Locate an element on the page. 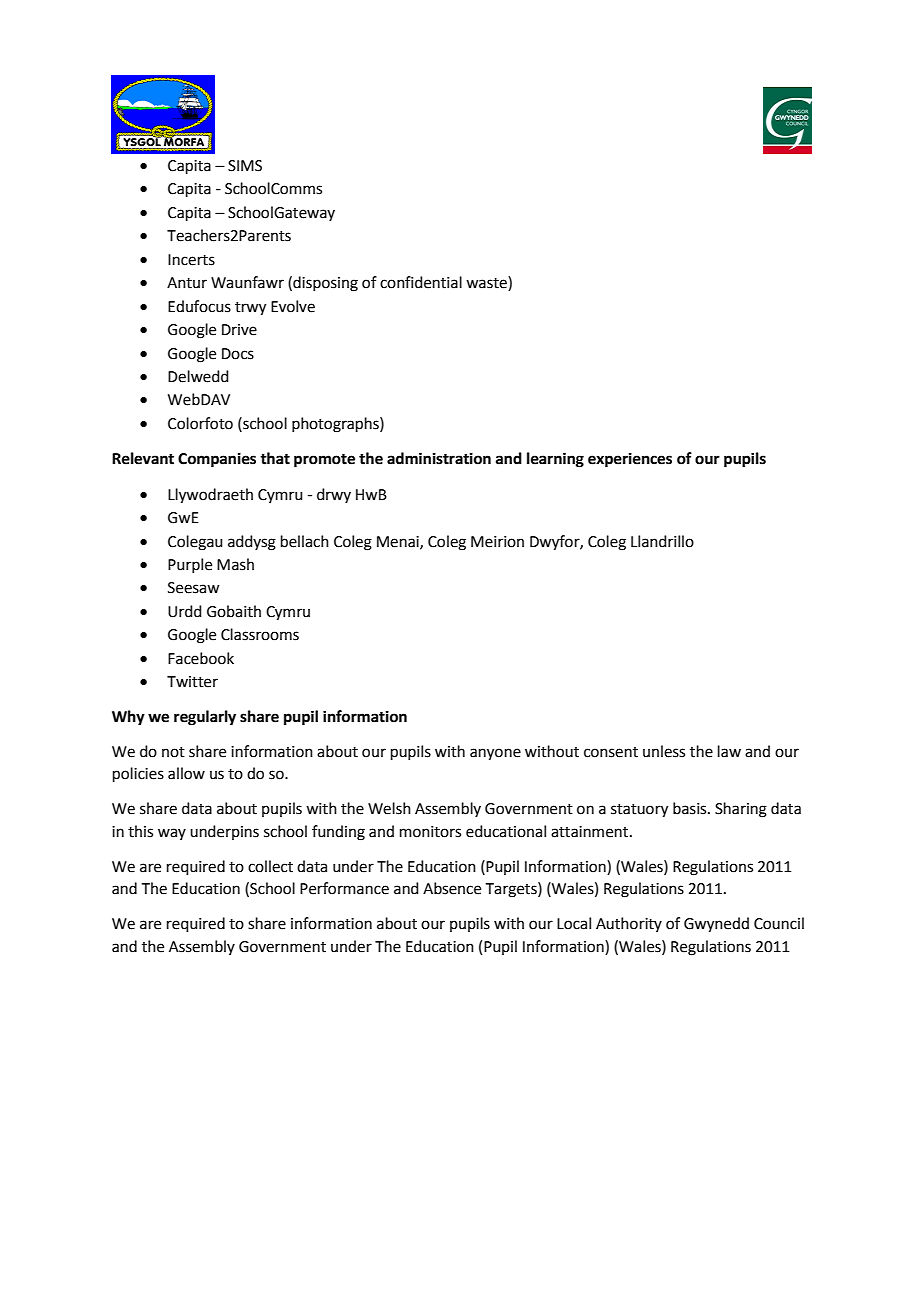 The image size is (924, 1308). collect is located at coordinates (270, 866).
